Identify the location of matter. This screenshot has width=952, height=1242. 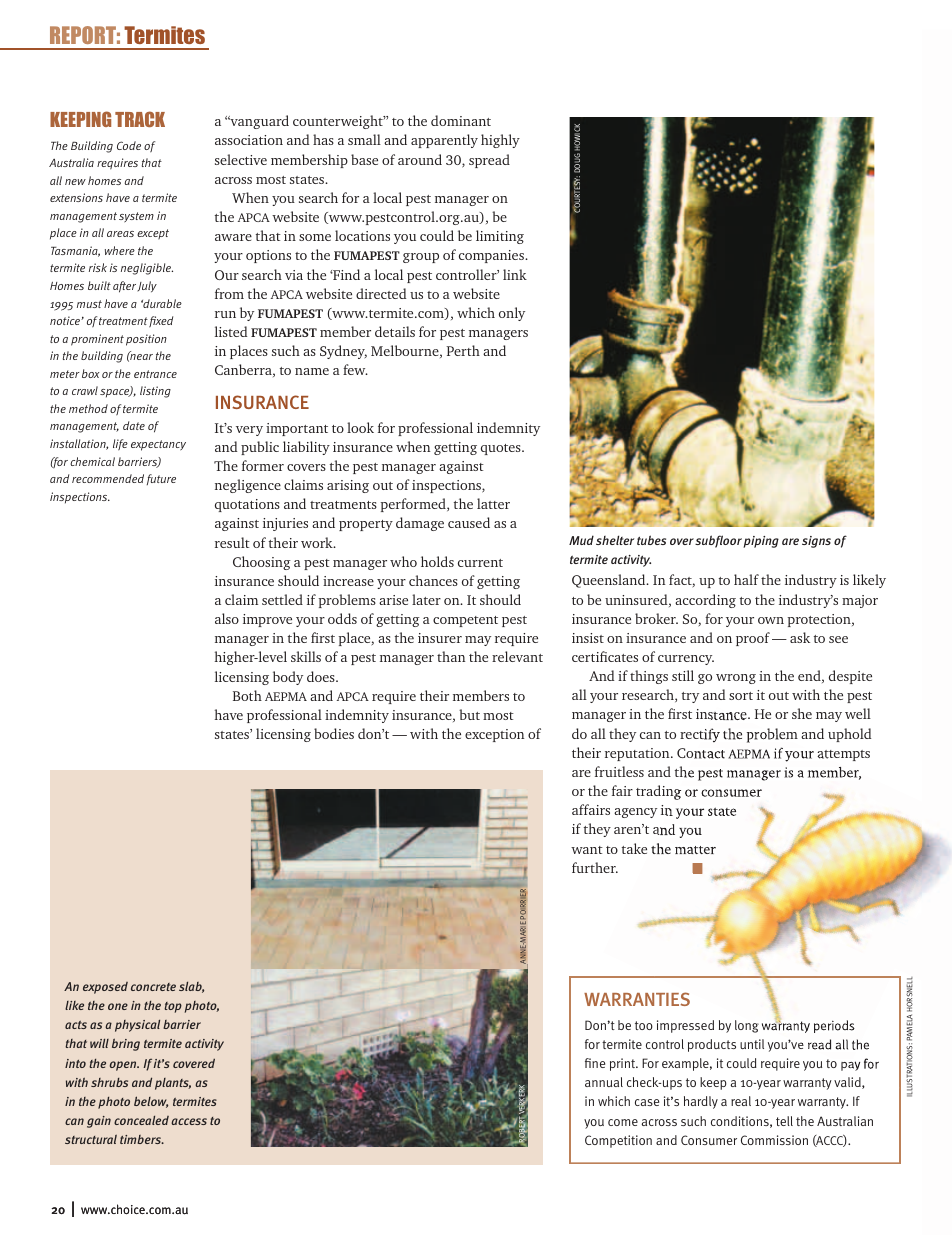
(695, 850).
